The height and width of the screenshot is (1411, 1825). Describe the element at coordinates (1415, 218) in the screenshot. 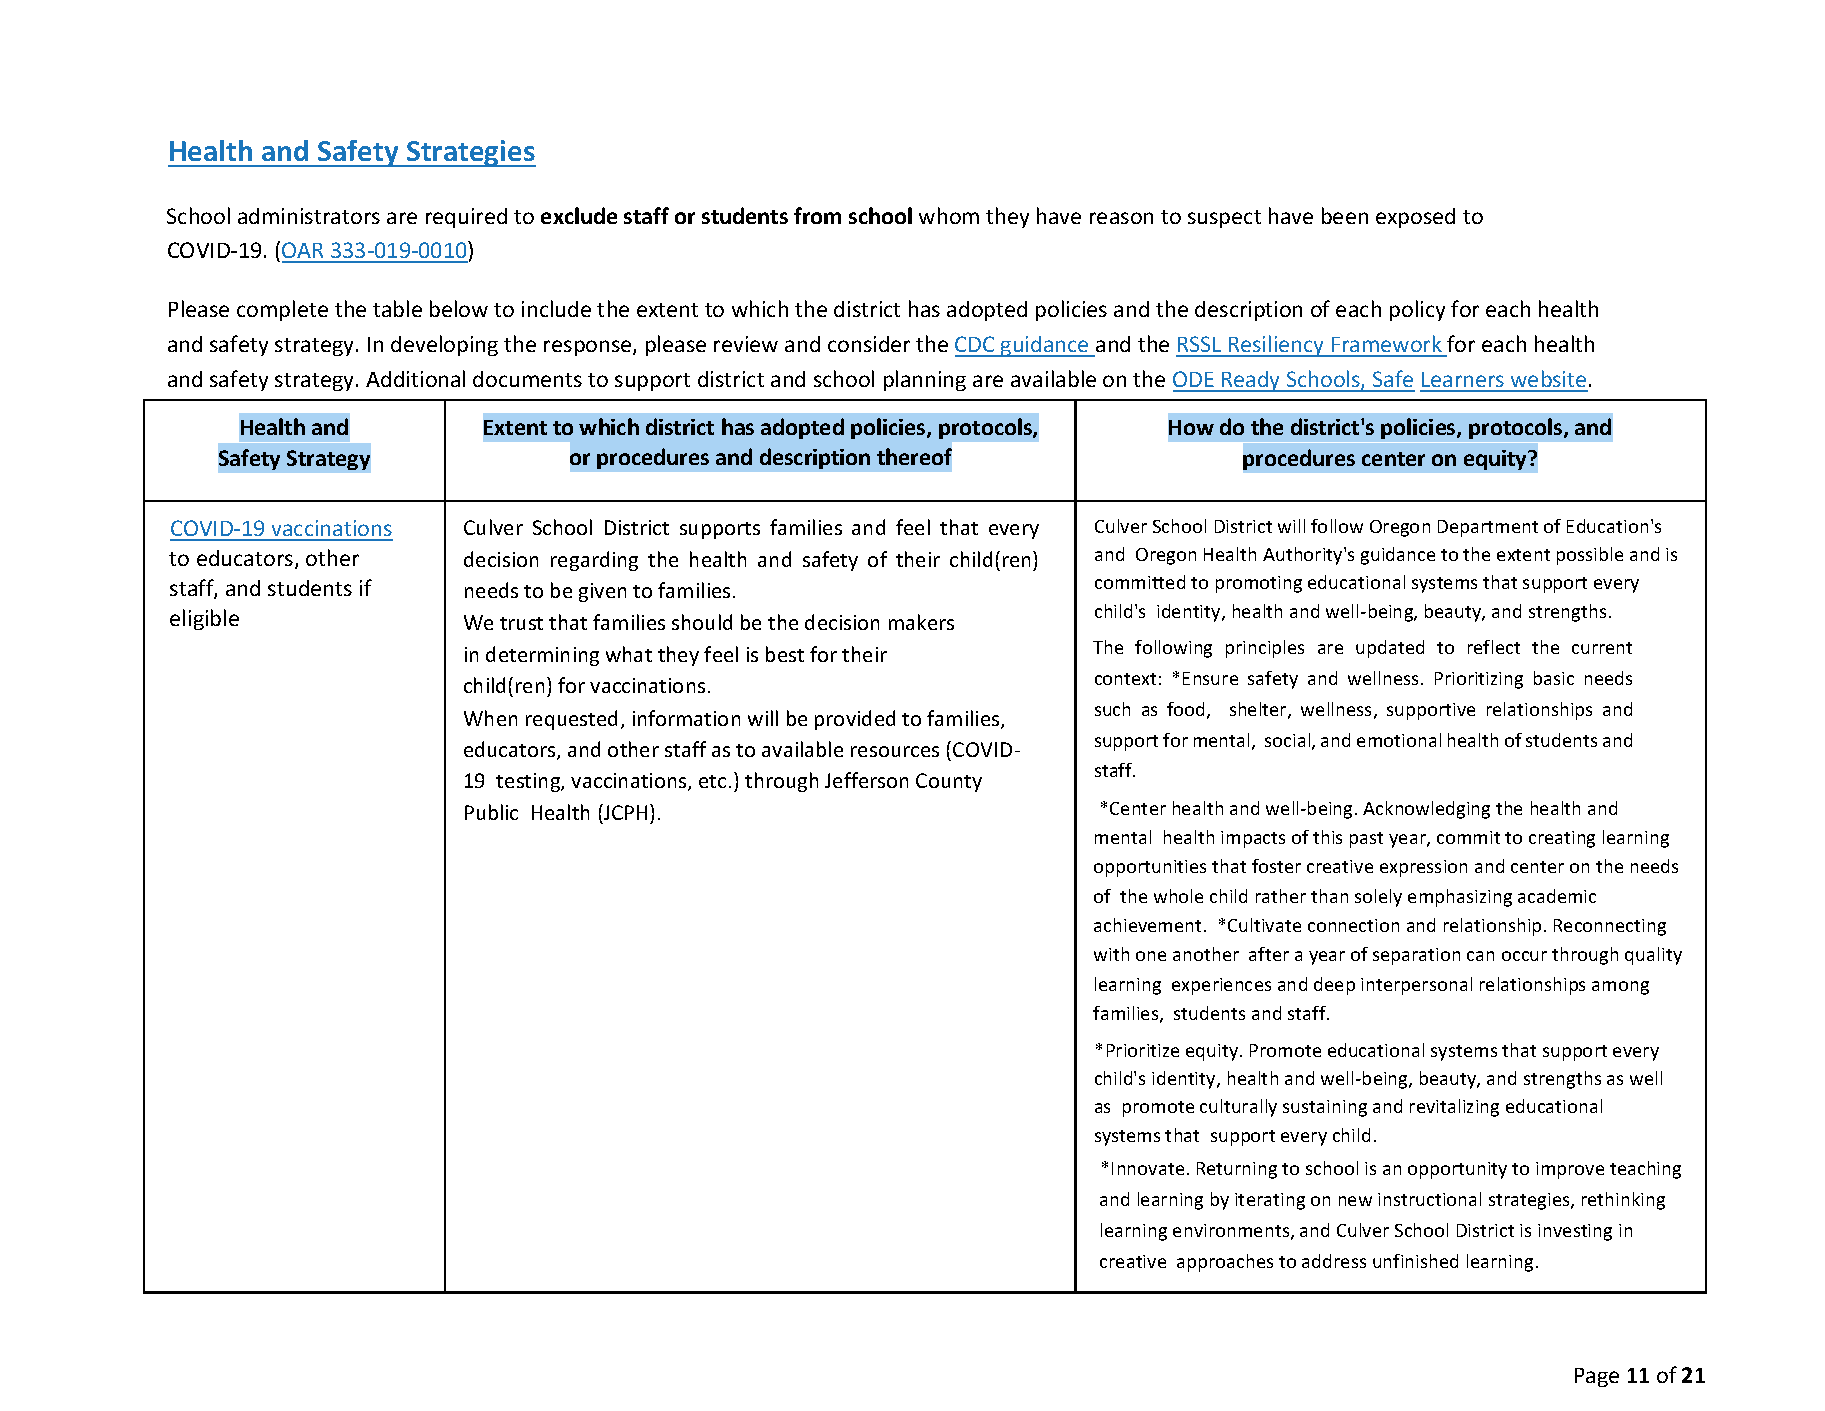

I see `exposed` at that location.
